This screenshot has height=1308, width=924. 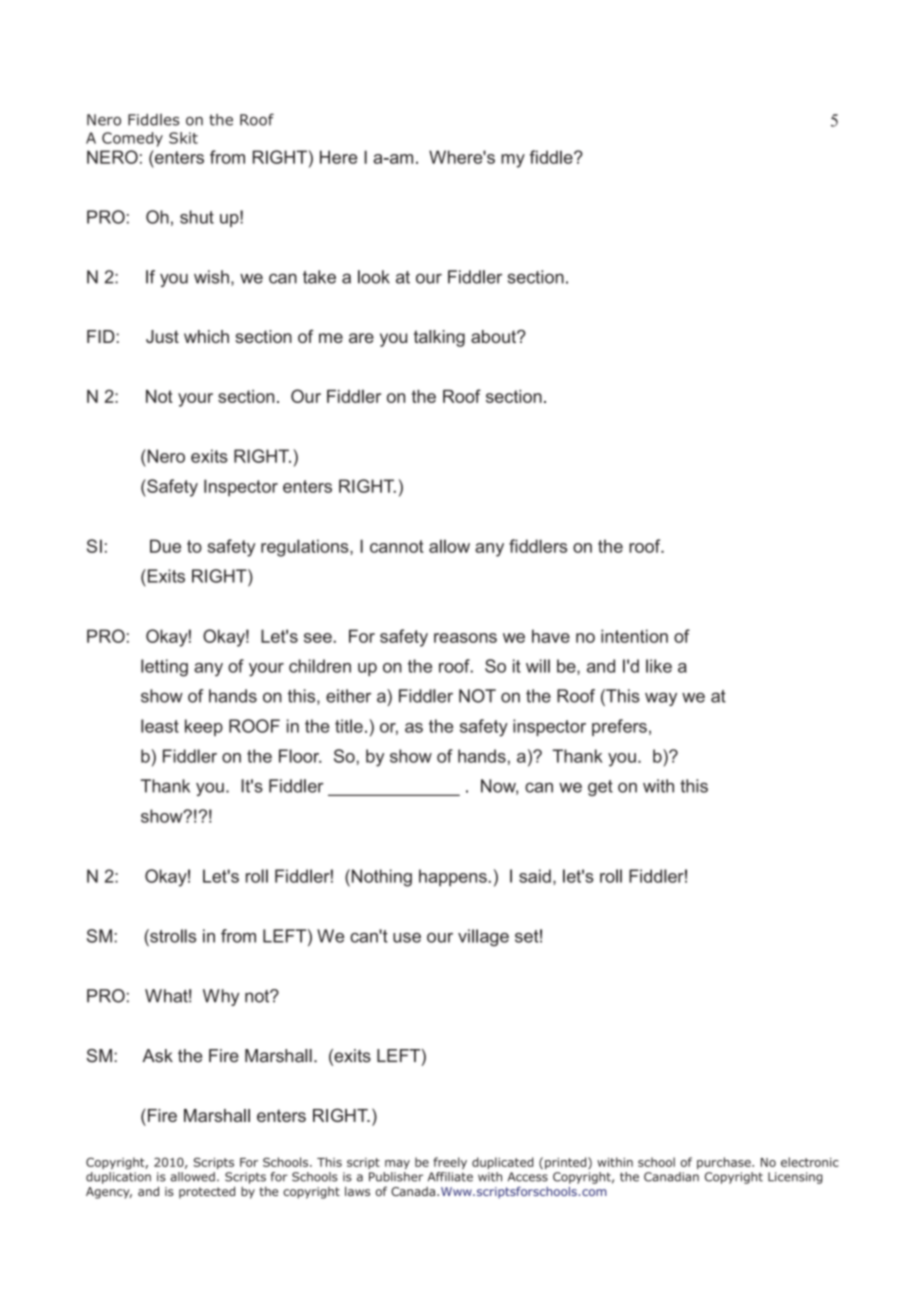 What do you see at coordinates (454, 877) in the screenshot?
I see `happens` at bounding box center [454, 877].
